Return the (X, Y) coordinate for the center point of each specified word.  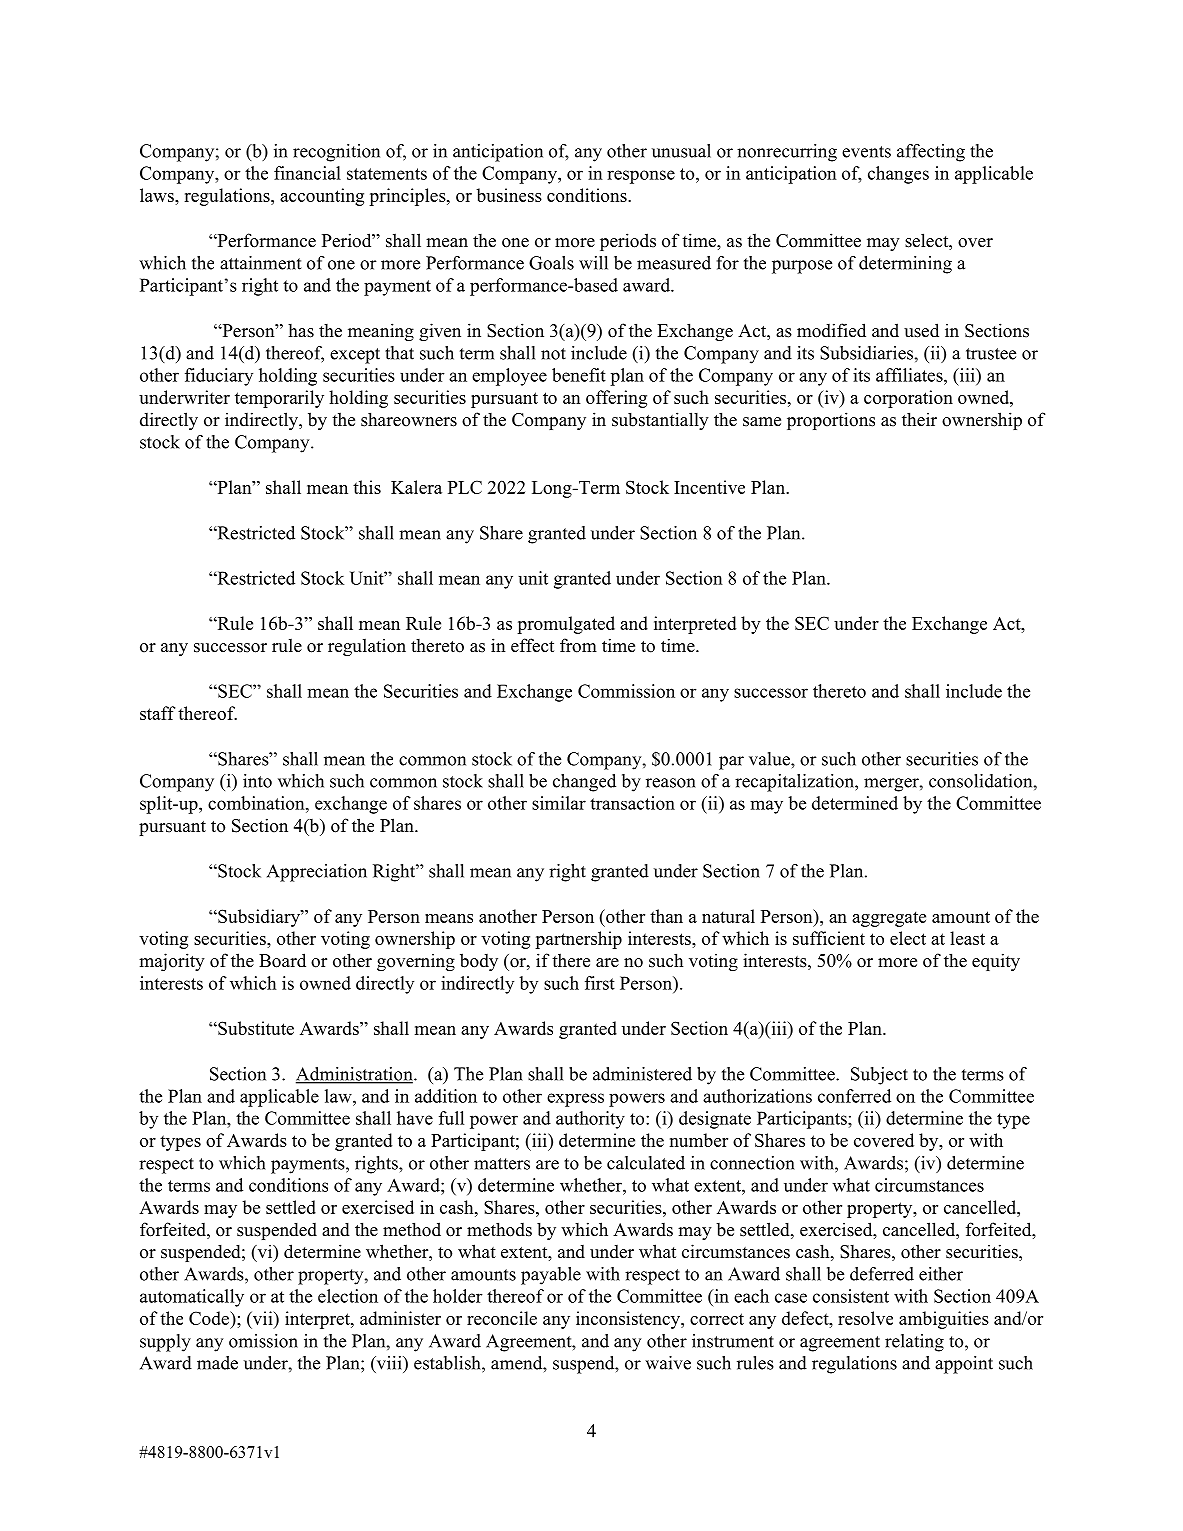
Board (282, 960)
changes (898, 175)
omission (263, 1341)
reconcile (502, 1318)
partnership (578, 940)
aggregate (889, 919)
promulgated (566, 625)
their (919, 419)
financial (307, 173)
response (641, 177)
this (367, 487)
